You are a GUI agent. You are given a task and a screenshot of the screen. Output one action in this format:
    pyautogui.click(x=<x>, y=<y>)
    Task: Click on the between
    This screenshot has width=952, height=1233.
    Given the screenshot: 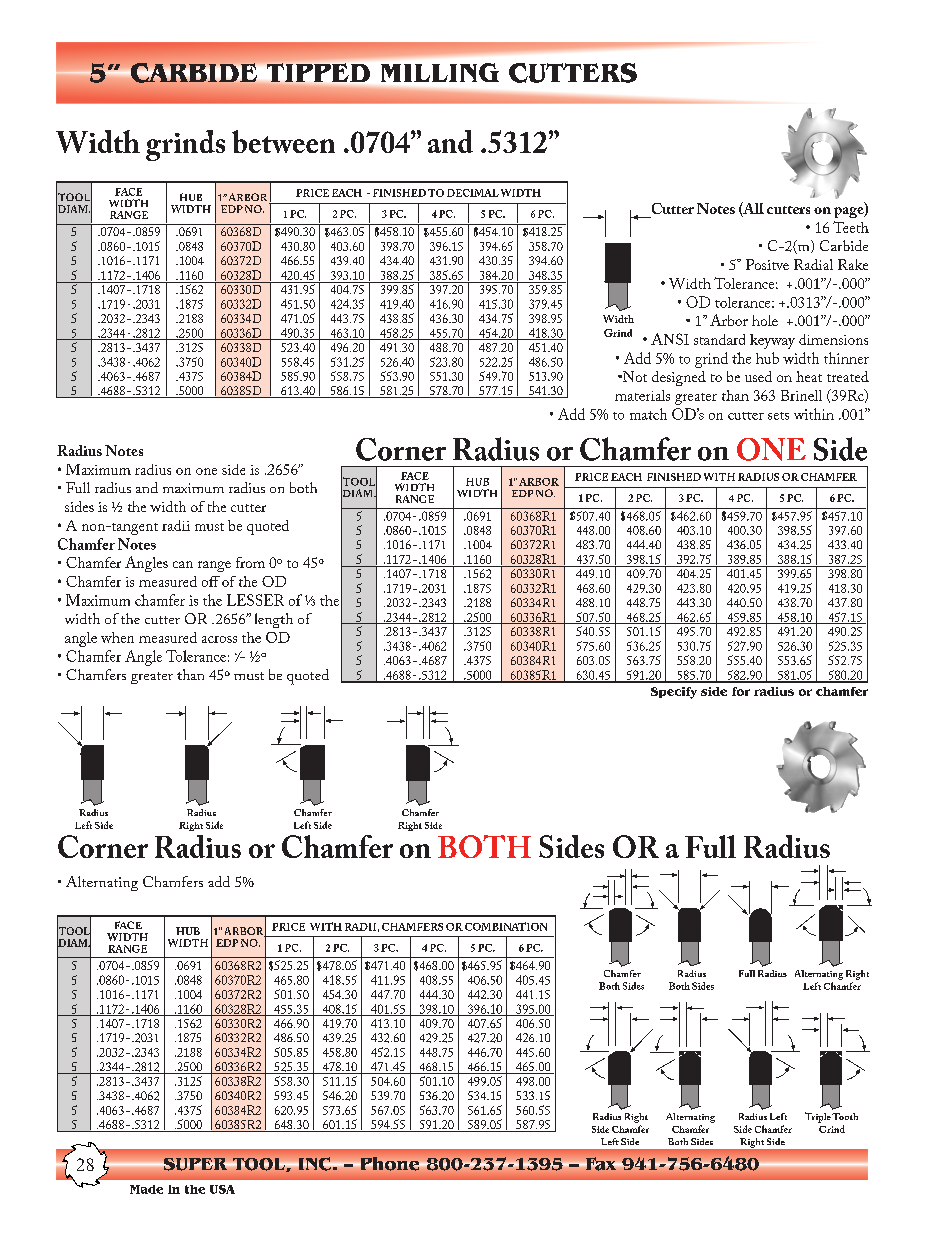 What is the action you would take?
    pyautogui.click(x=283, y=141)
